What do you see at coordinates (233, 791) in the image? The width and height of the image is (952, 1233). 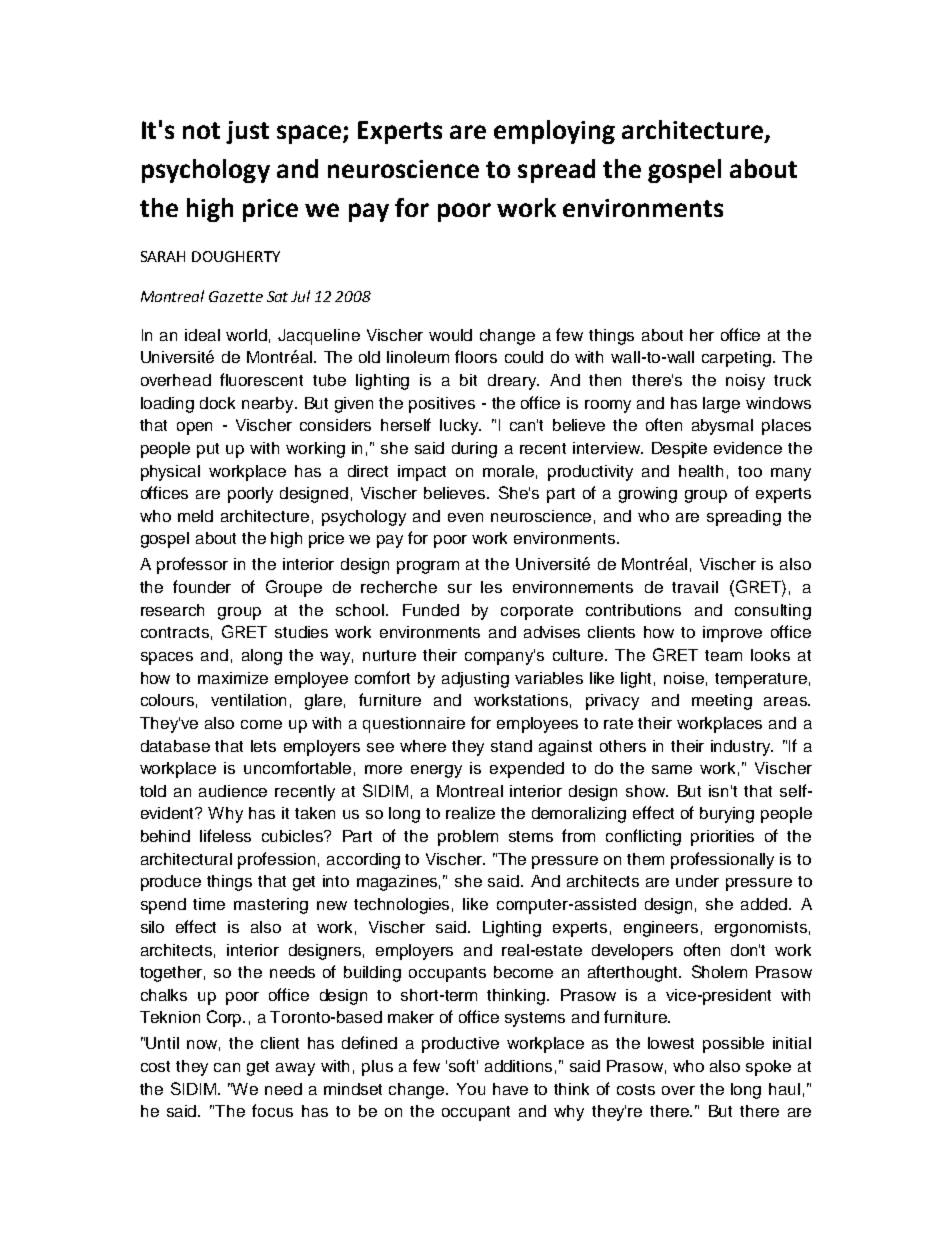 I see `audience` at bounding box center [233, 791].
